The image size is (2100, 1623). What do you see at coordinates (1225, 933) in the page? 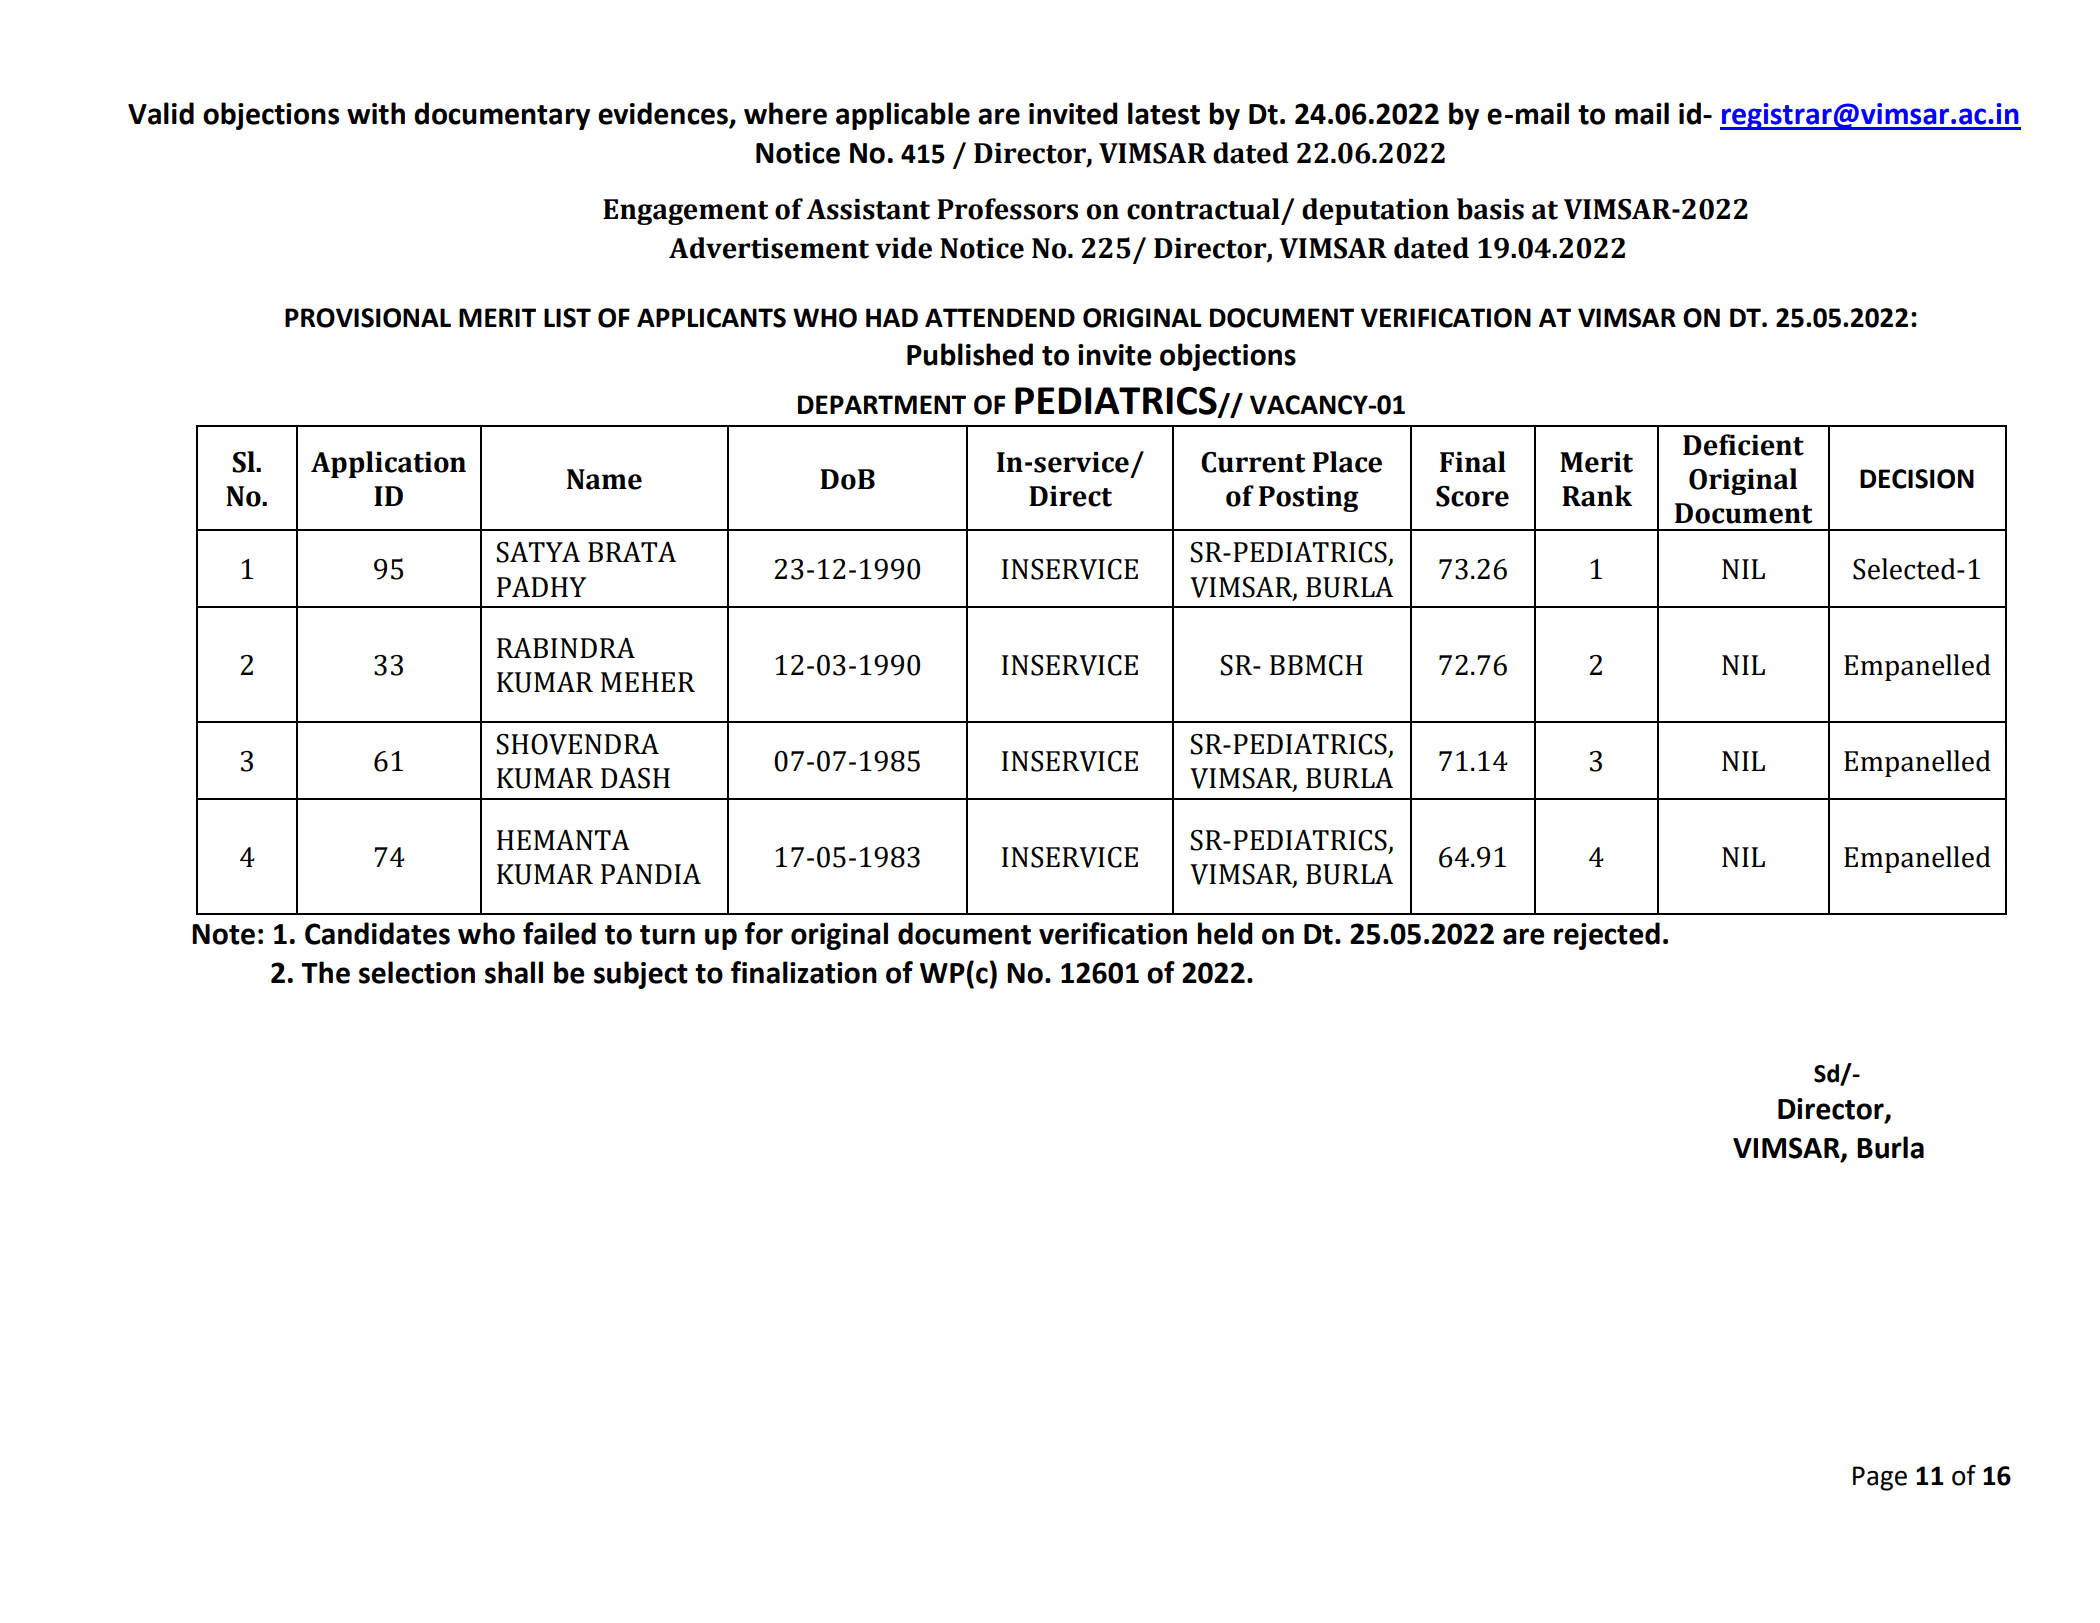
I see `held` at bounding box center [1225, 933].
